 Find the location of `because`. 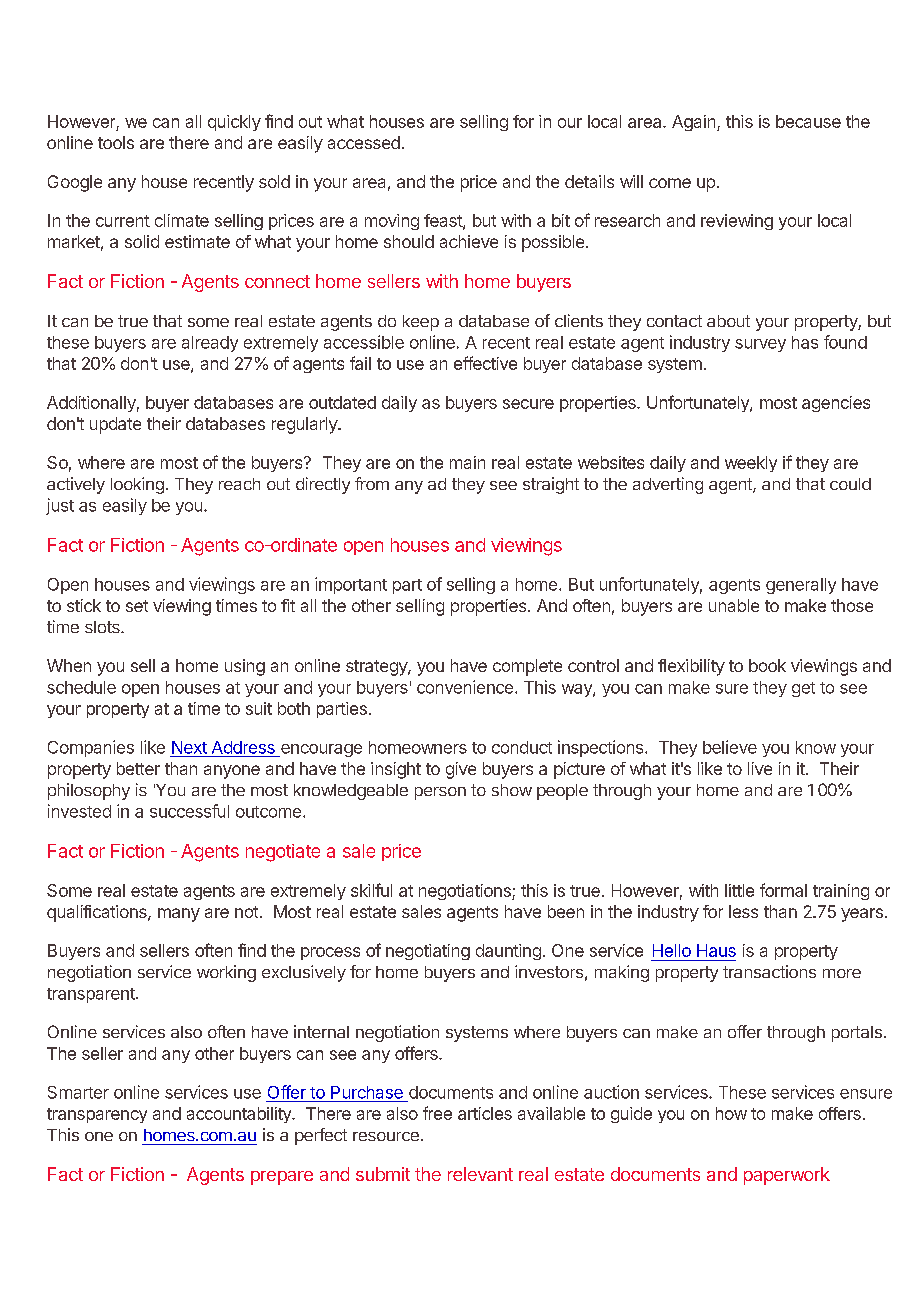

because is located at coordinates (808, 121).
